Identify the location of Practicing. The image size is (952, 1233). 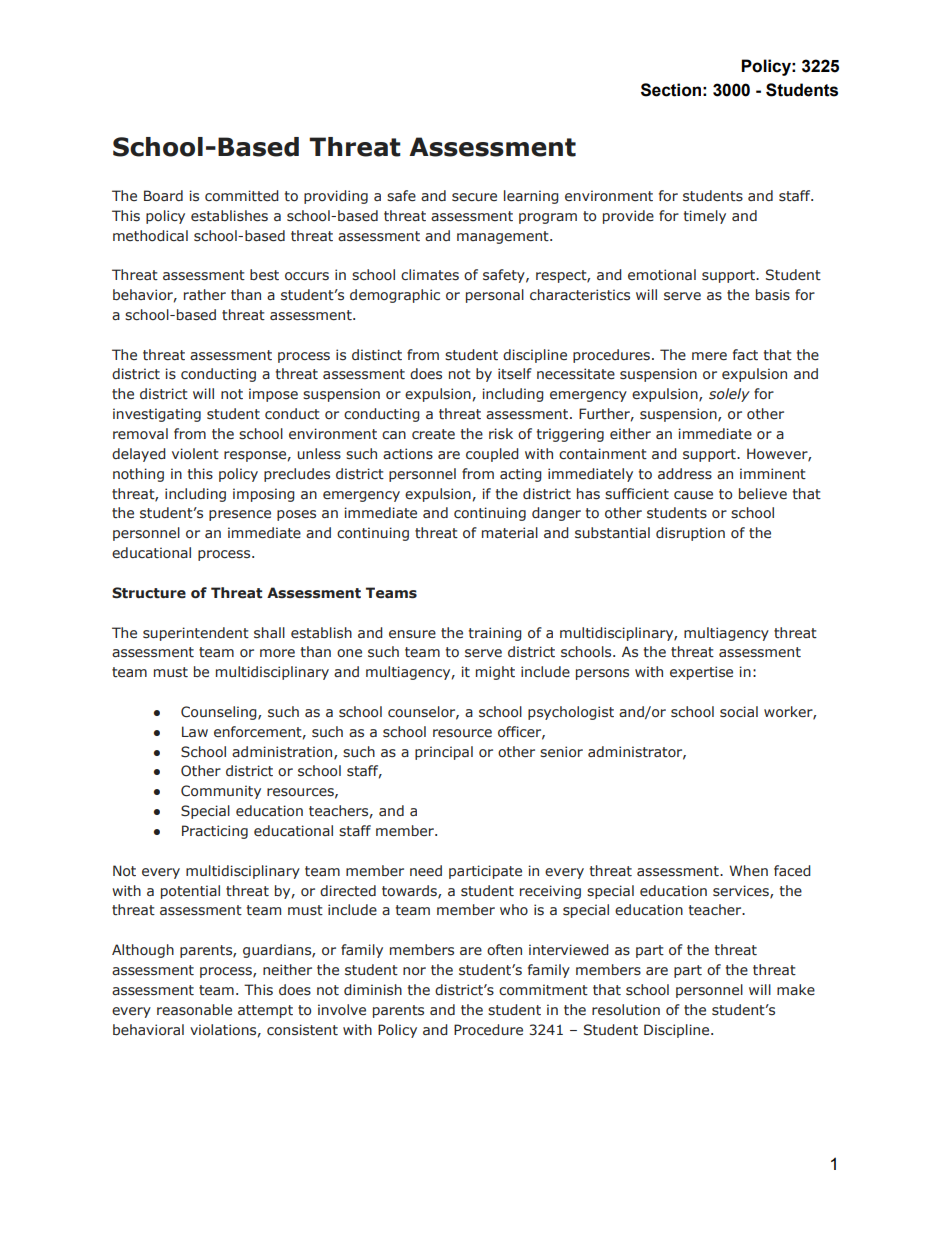
(215, 832).
